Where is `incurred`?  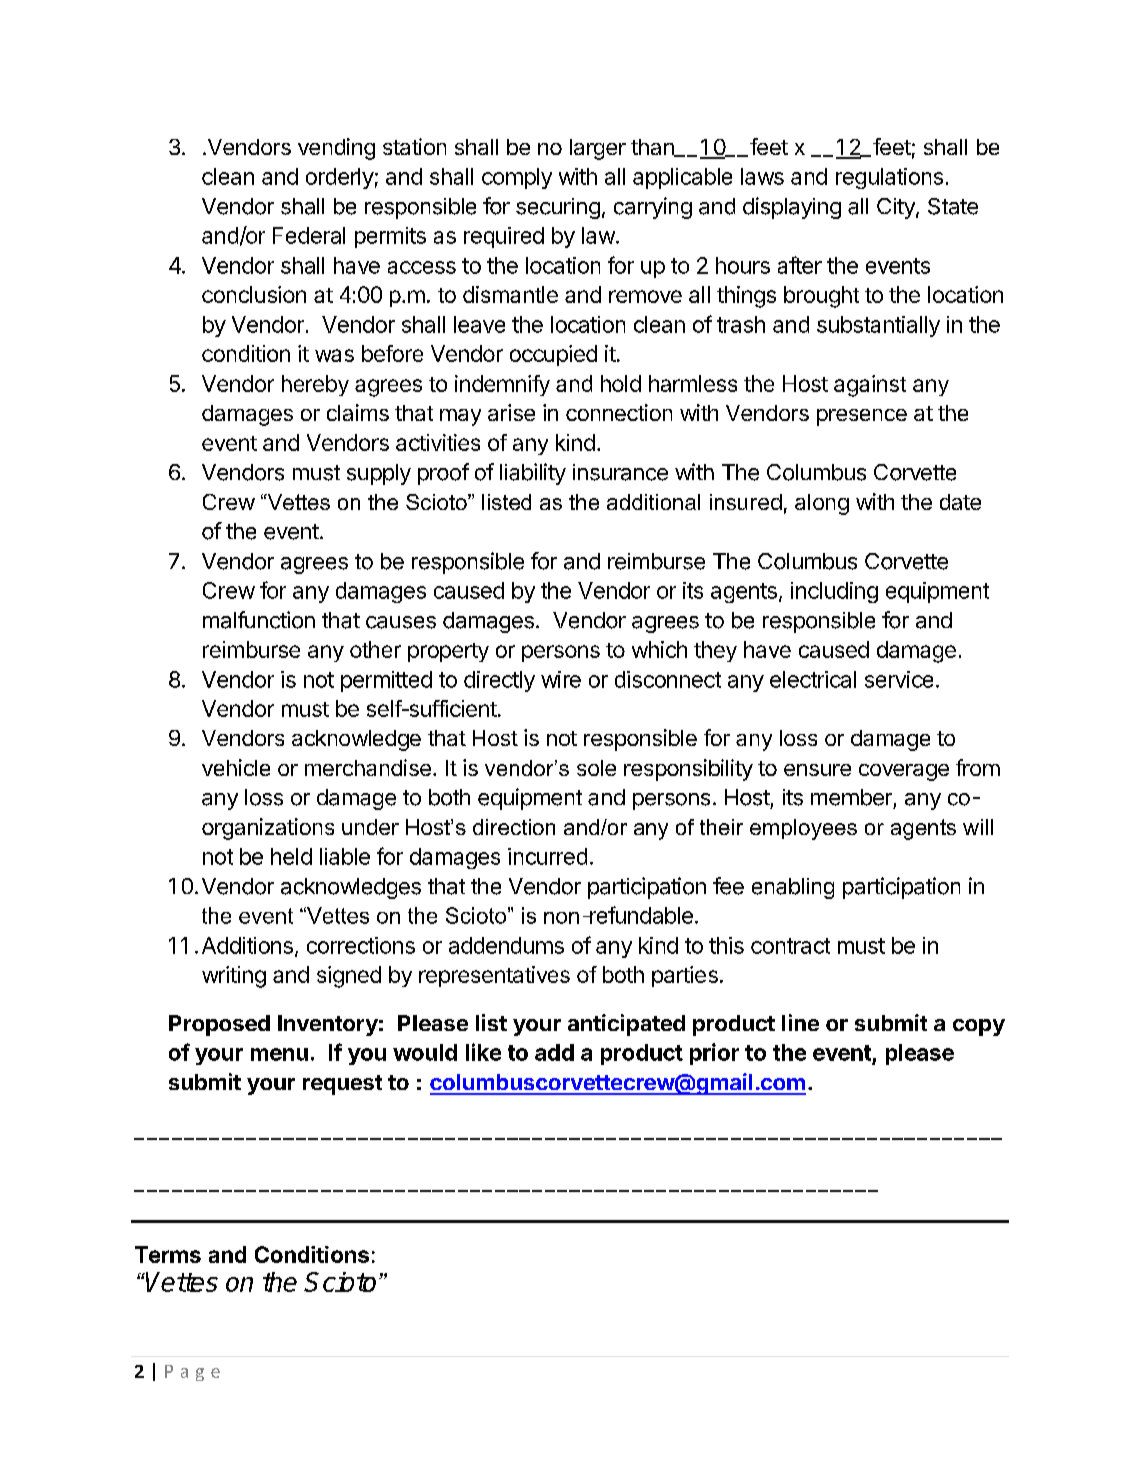 incurred is located at coordinates (547, 856).
